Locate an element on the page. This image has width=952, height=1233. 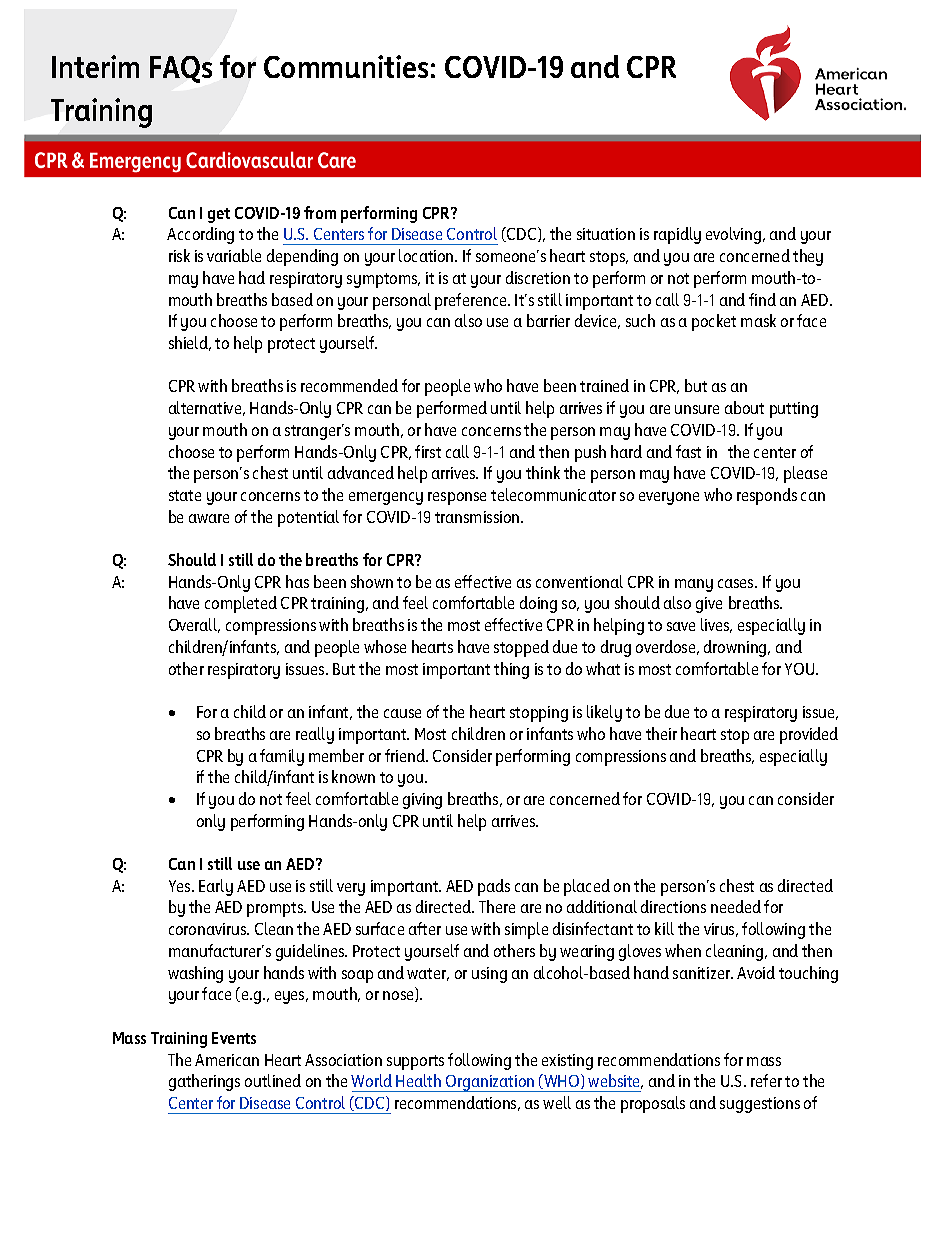
Overall is located at coordinates (194, 625).
